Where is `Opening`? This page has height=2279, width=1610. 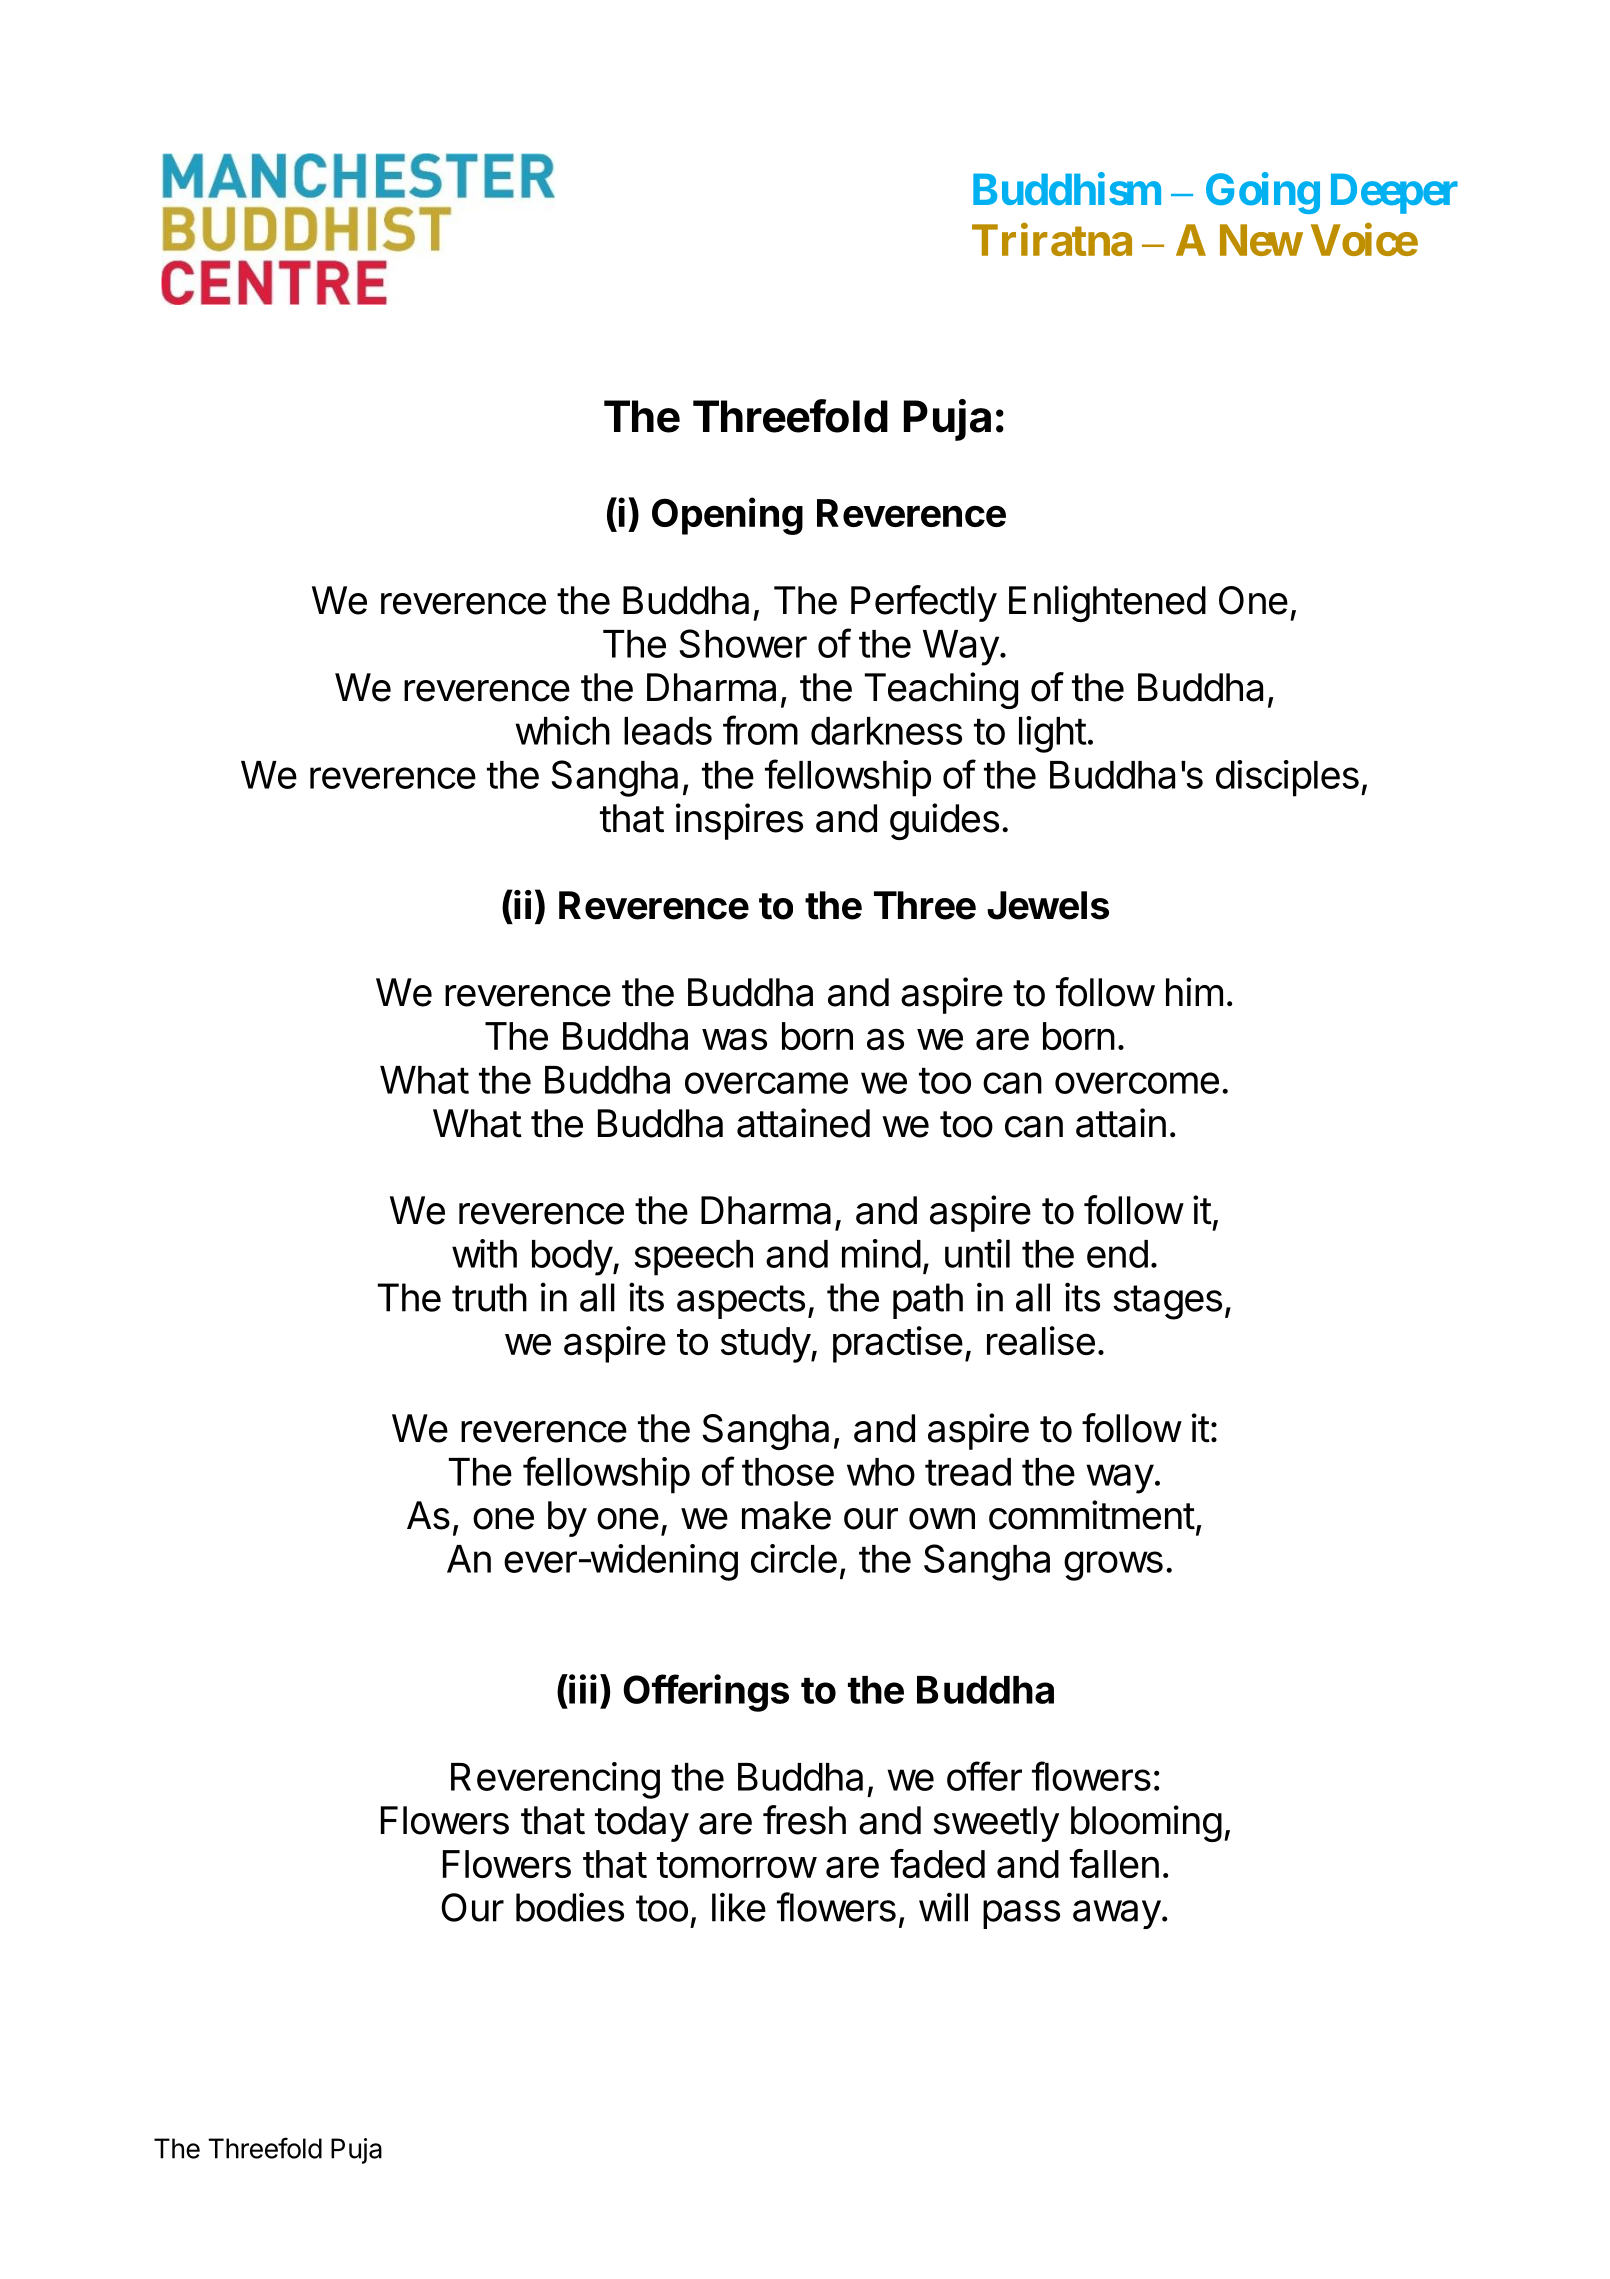 Opening is located at coordinates (727, 516).
